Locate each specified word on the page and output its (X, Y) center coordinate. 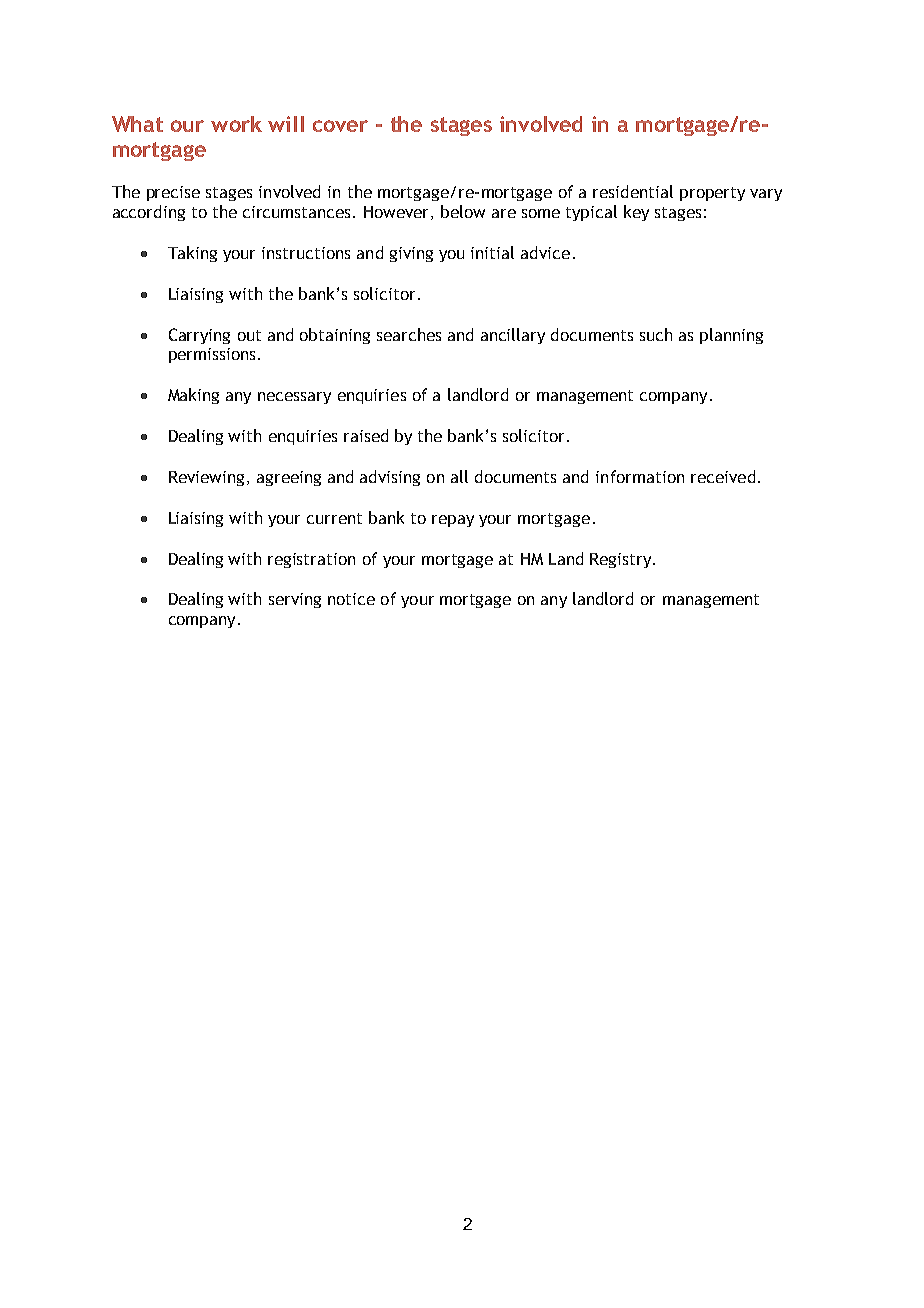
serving (295, 600)
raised (366, 435)
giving (411, 254)
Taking (192, 254)
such (656, 334)
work (236, 124)
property (712, 194)
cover (340, 126)
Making (193, 396)
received (723, 476)
